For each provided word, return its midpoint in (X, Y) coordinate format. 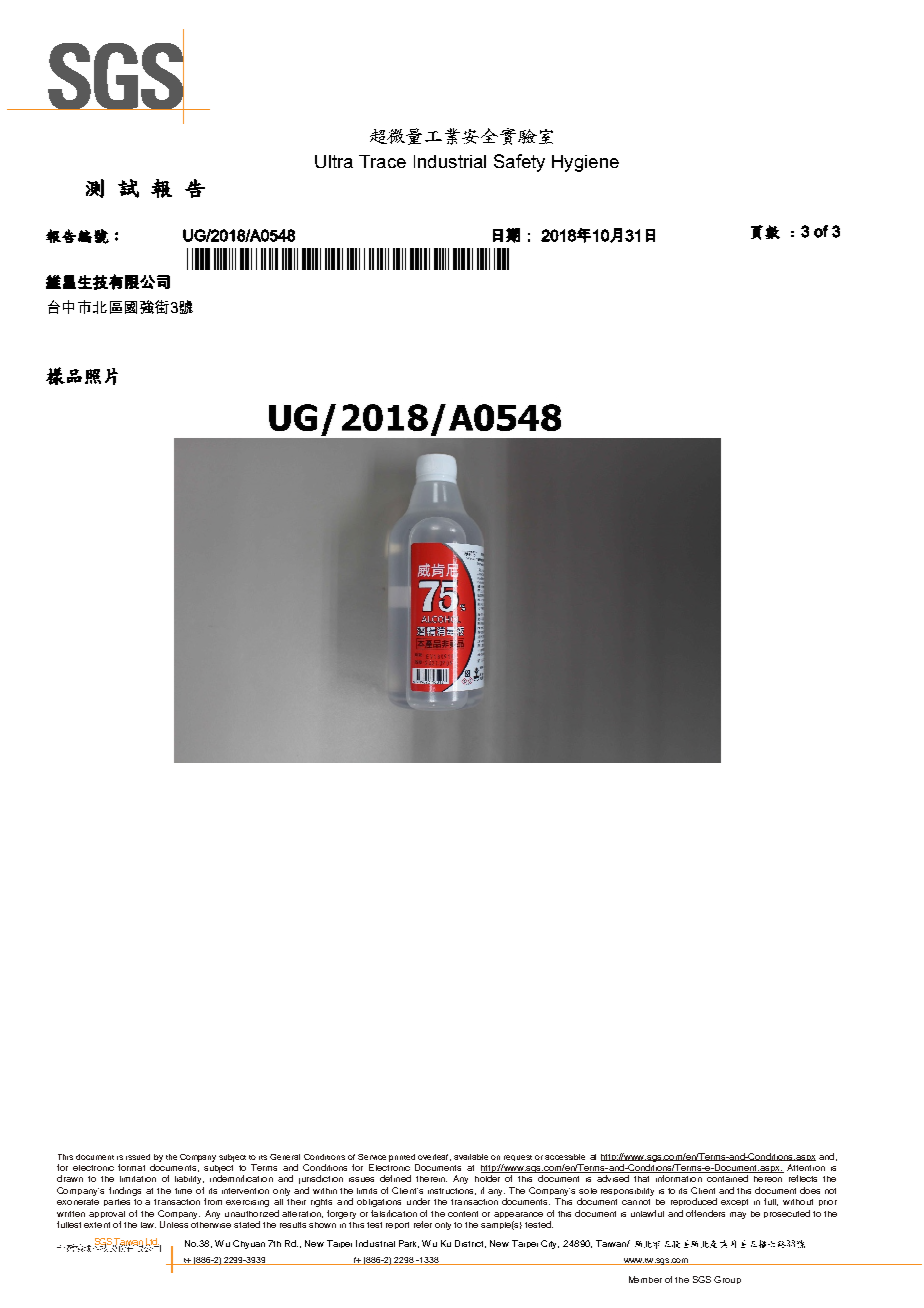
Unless (174, 1224)
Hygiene (585, 163)
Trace (382, 161)
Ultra (334, 161)
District (470, 1244)
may (738, 1215)
